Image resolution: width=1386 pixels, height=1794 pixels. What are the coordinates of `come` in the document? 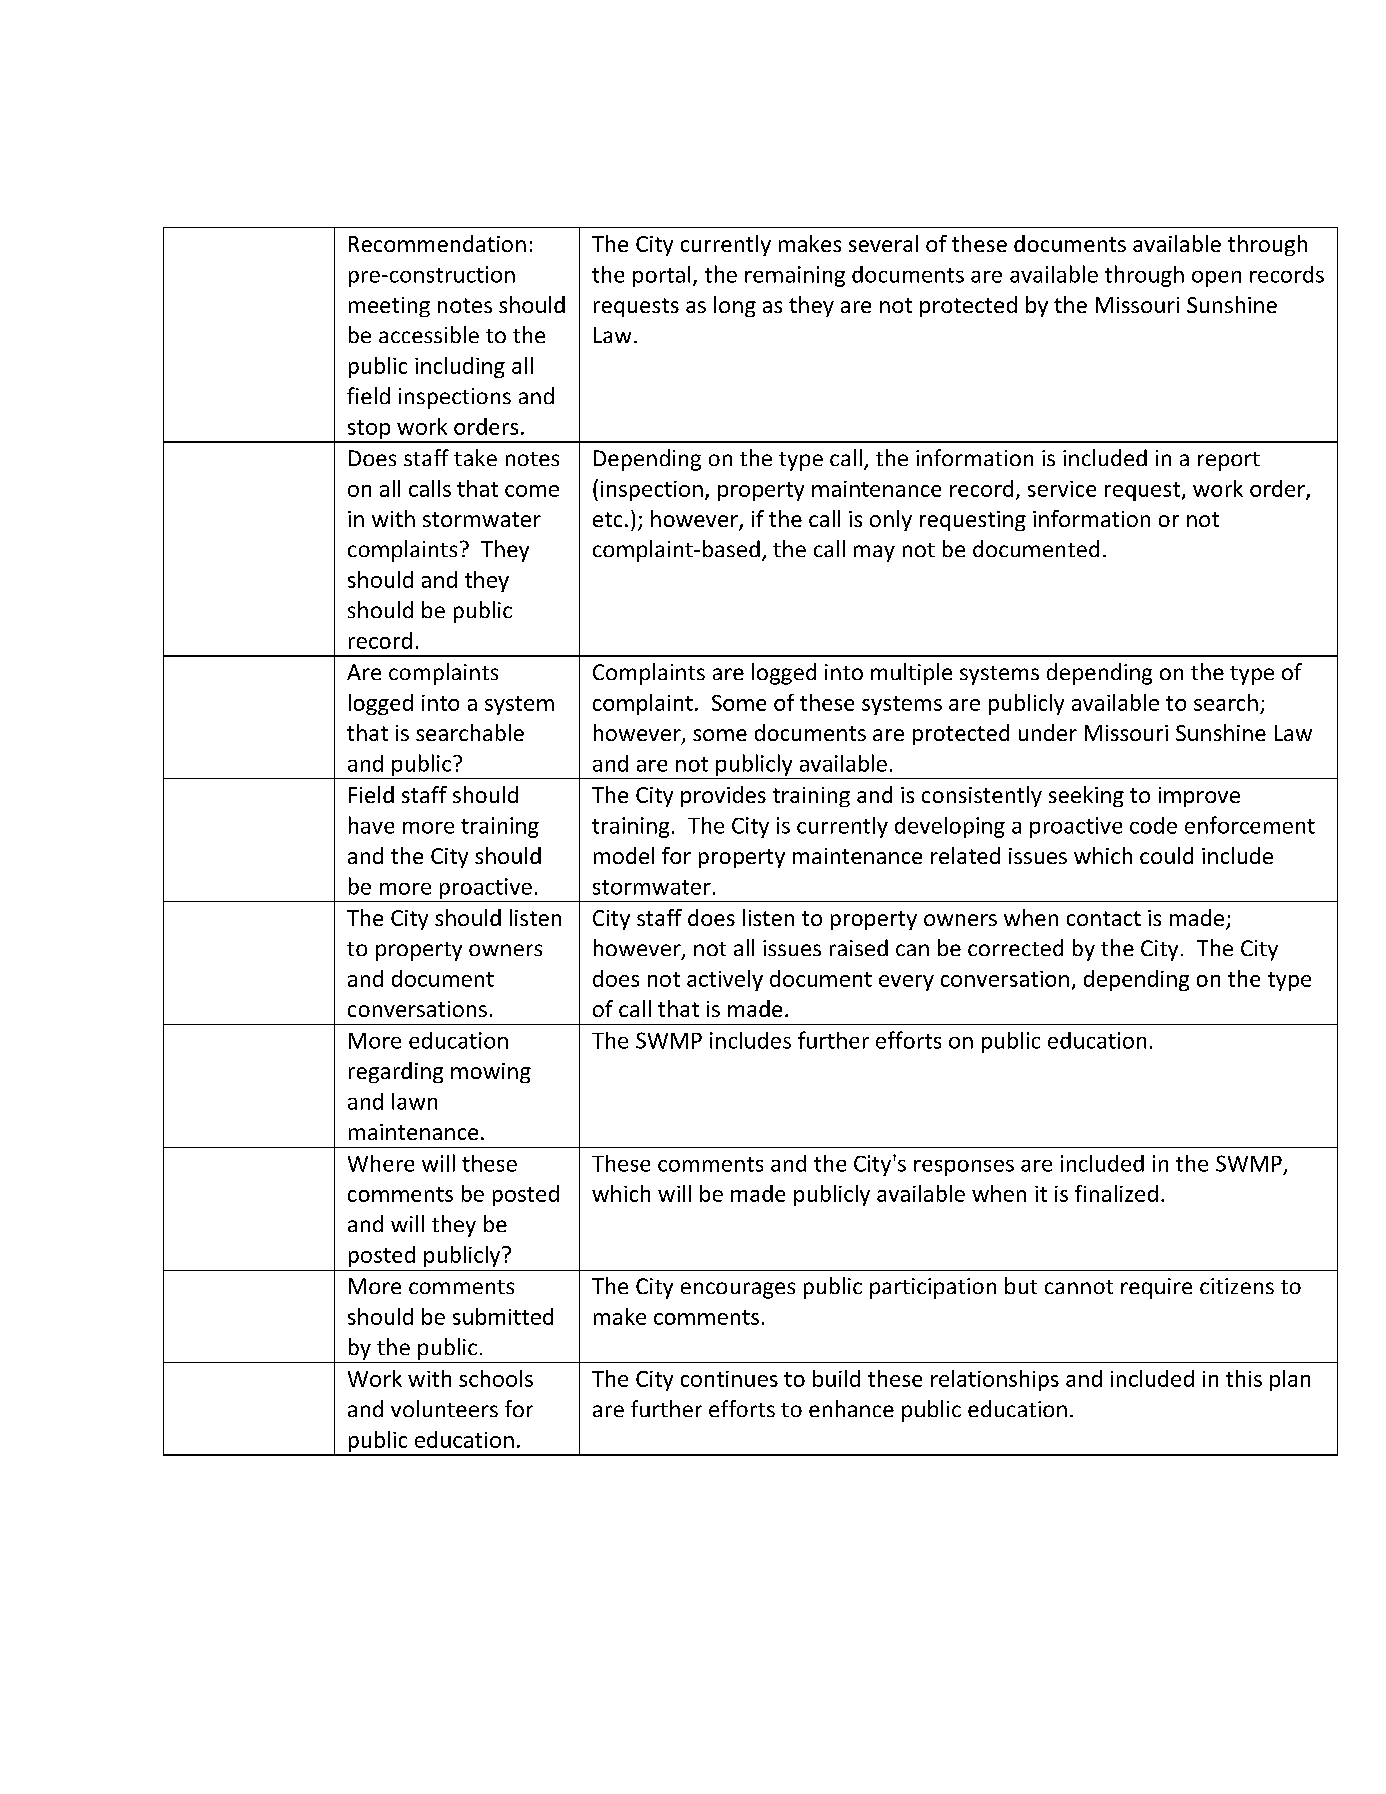 It's located at (532, 491).
